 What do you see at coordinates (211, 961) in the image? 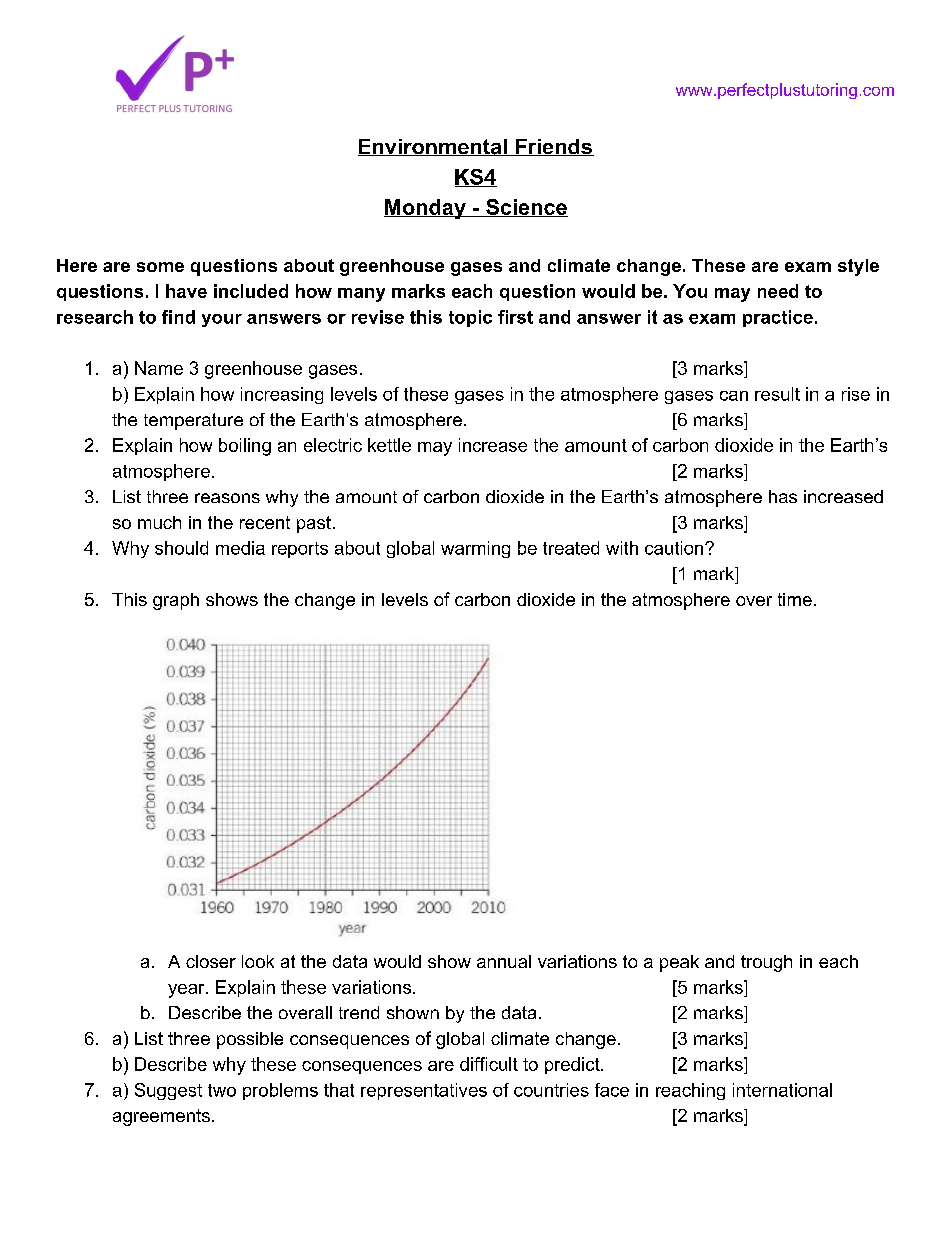
I see `closer` at bounding box center [211, 961].
